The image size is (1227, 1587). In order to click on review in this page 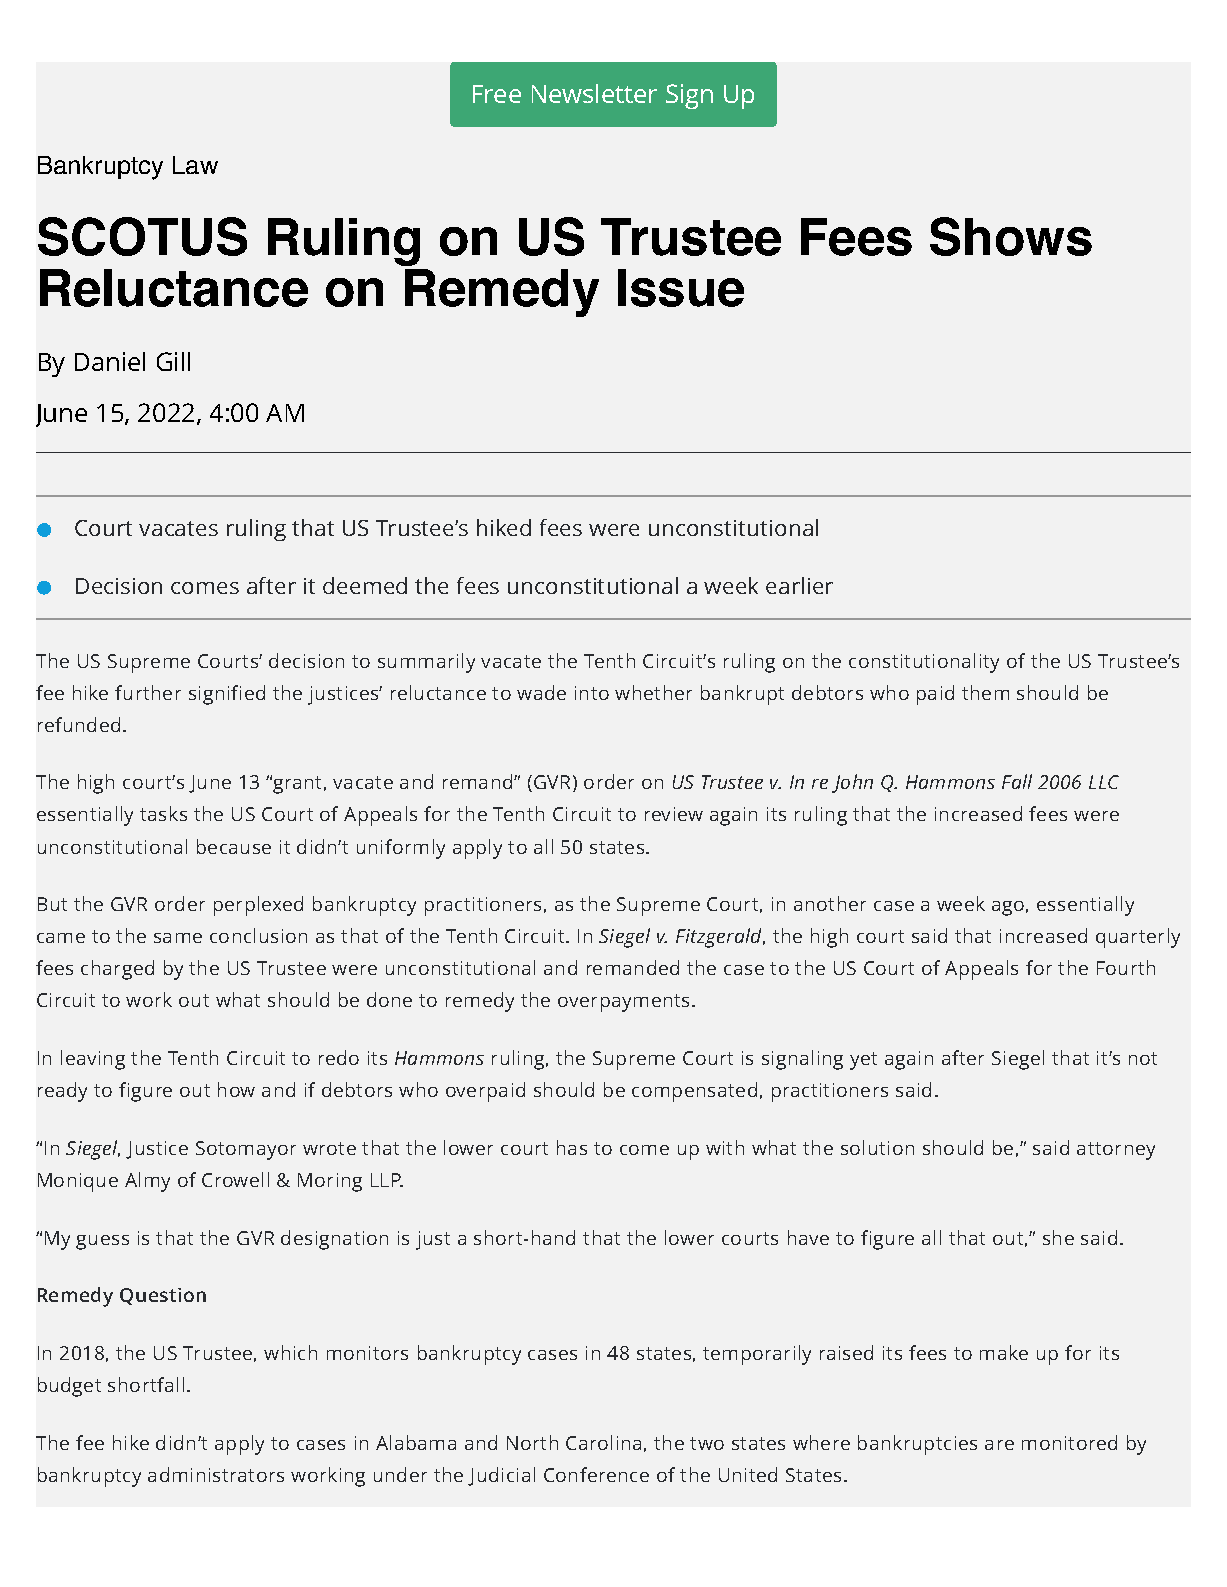, I will do `click(674, 814)`.
